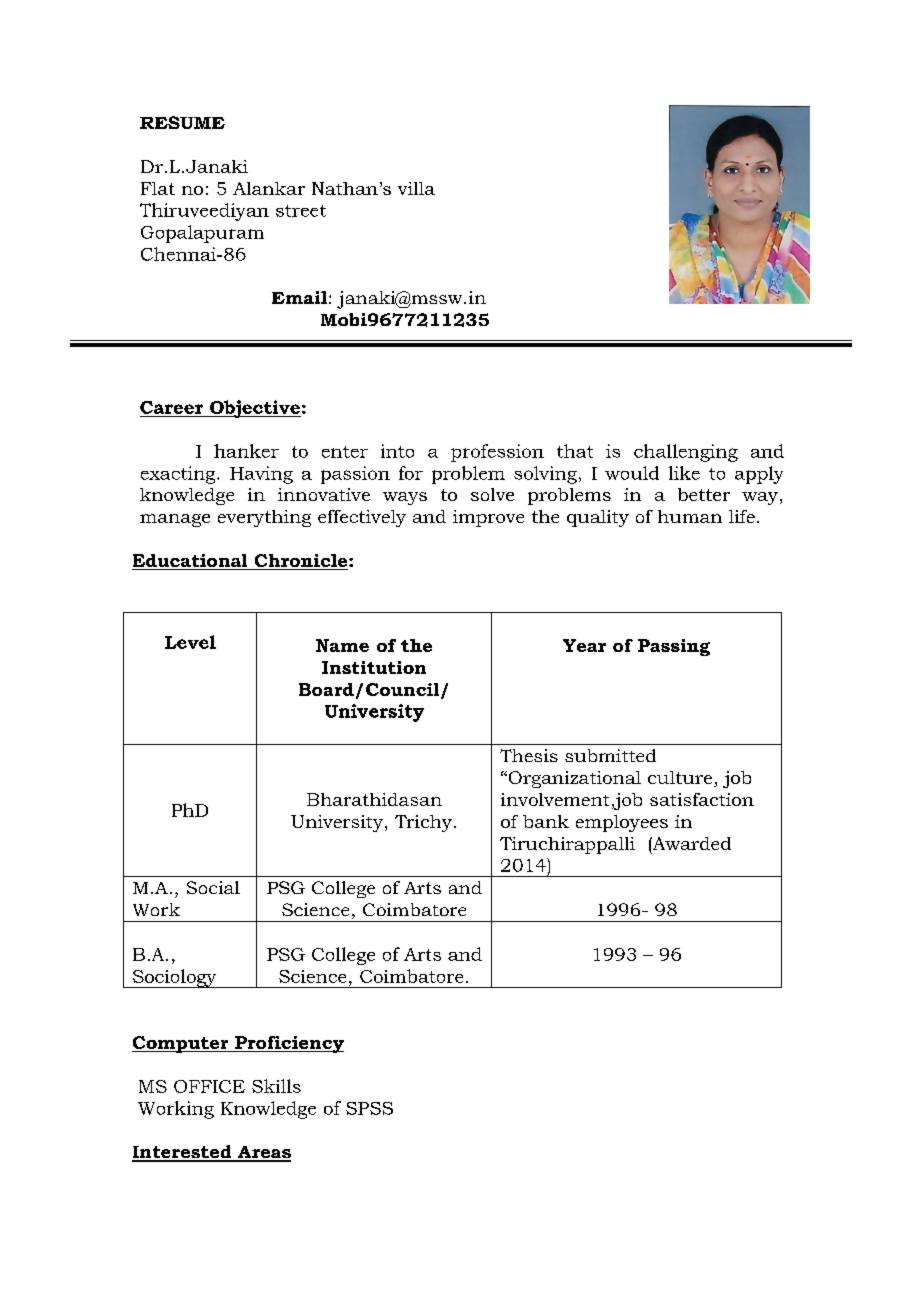 Image resolution: width=924 pixels, height=1307 pixels. Describe the element at coordinates (492, 494) in the page. I see `solve` at that location.
